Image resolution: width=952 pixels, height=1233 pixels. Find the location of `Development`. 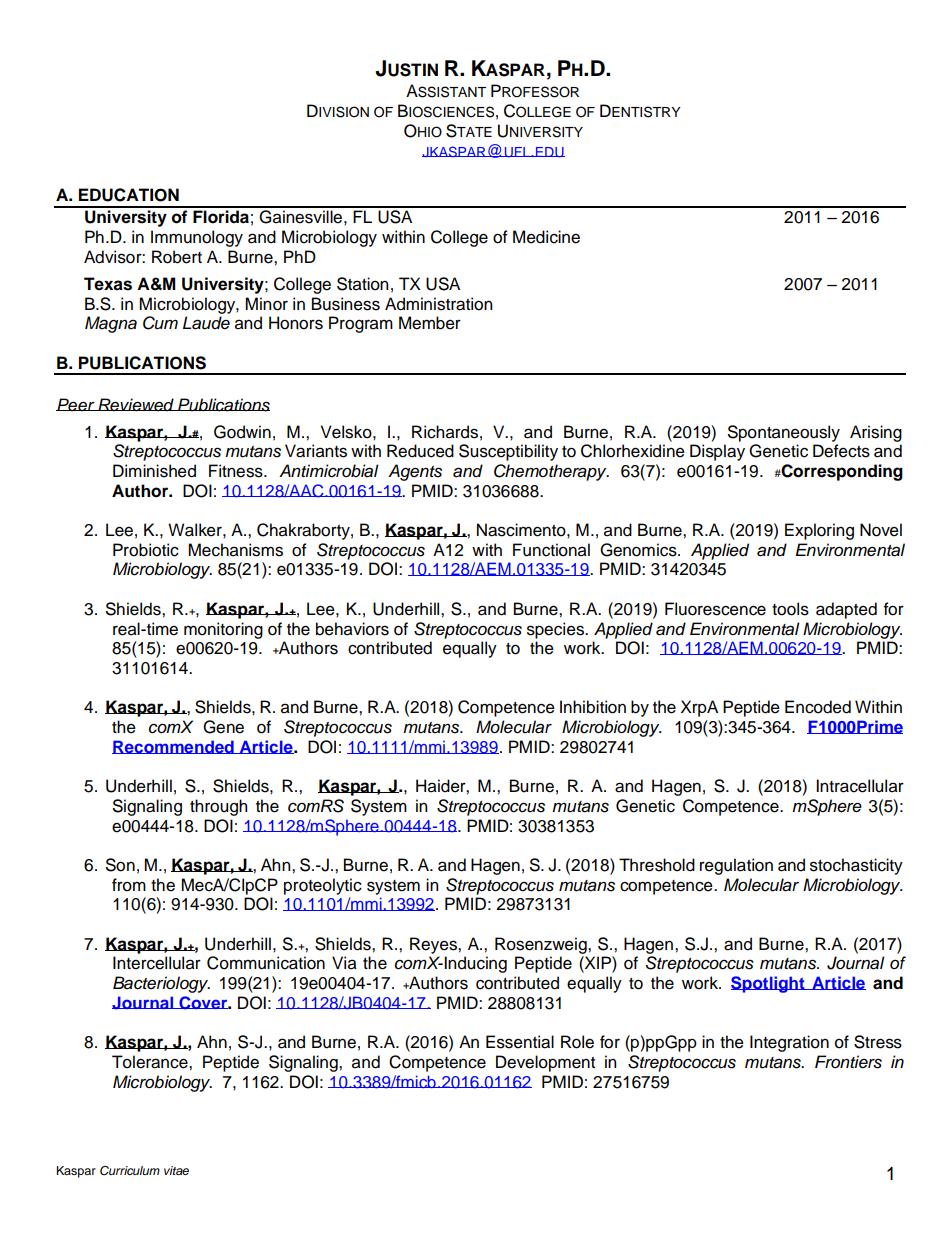

Development is located at coordinates (545, 1063).
